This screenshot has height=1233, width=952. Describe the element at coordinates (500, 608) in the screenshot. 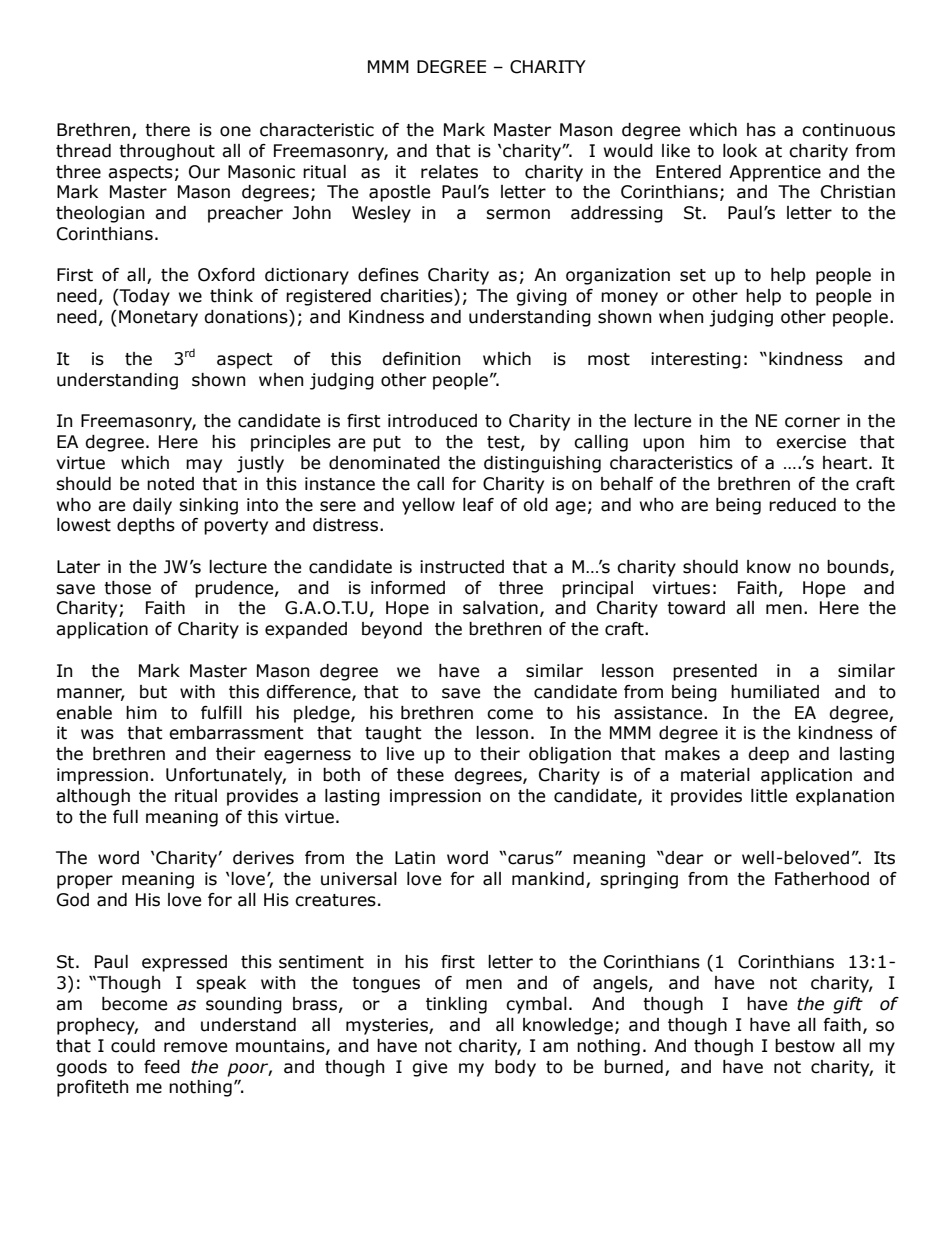

I see `salvation` at that location.
